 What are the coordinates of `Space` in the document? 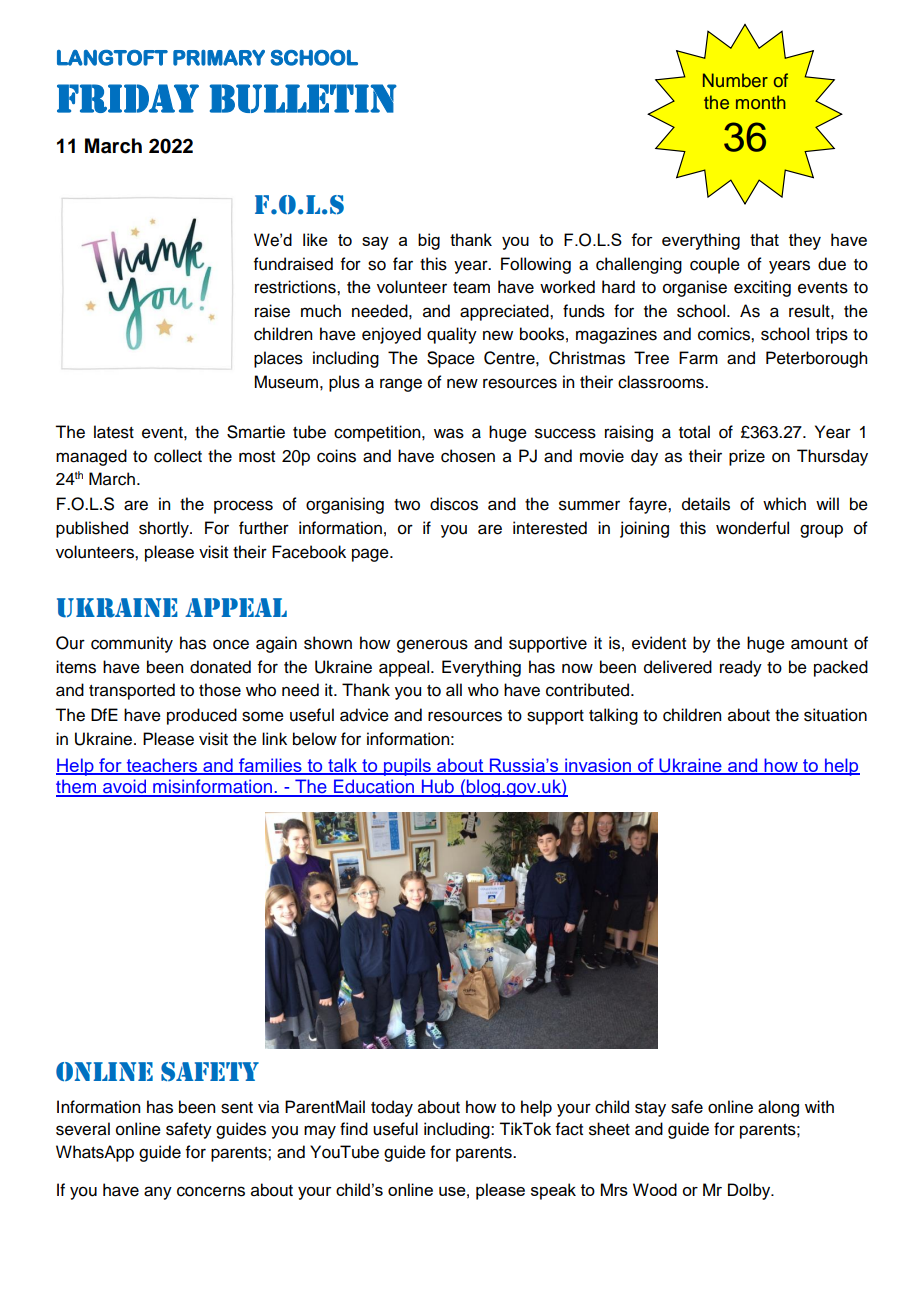 It's located at (451, 359).
